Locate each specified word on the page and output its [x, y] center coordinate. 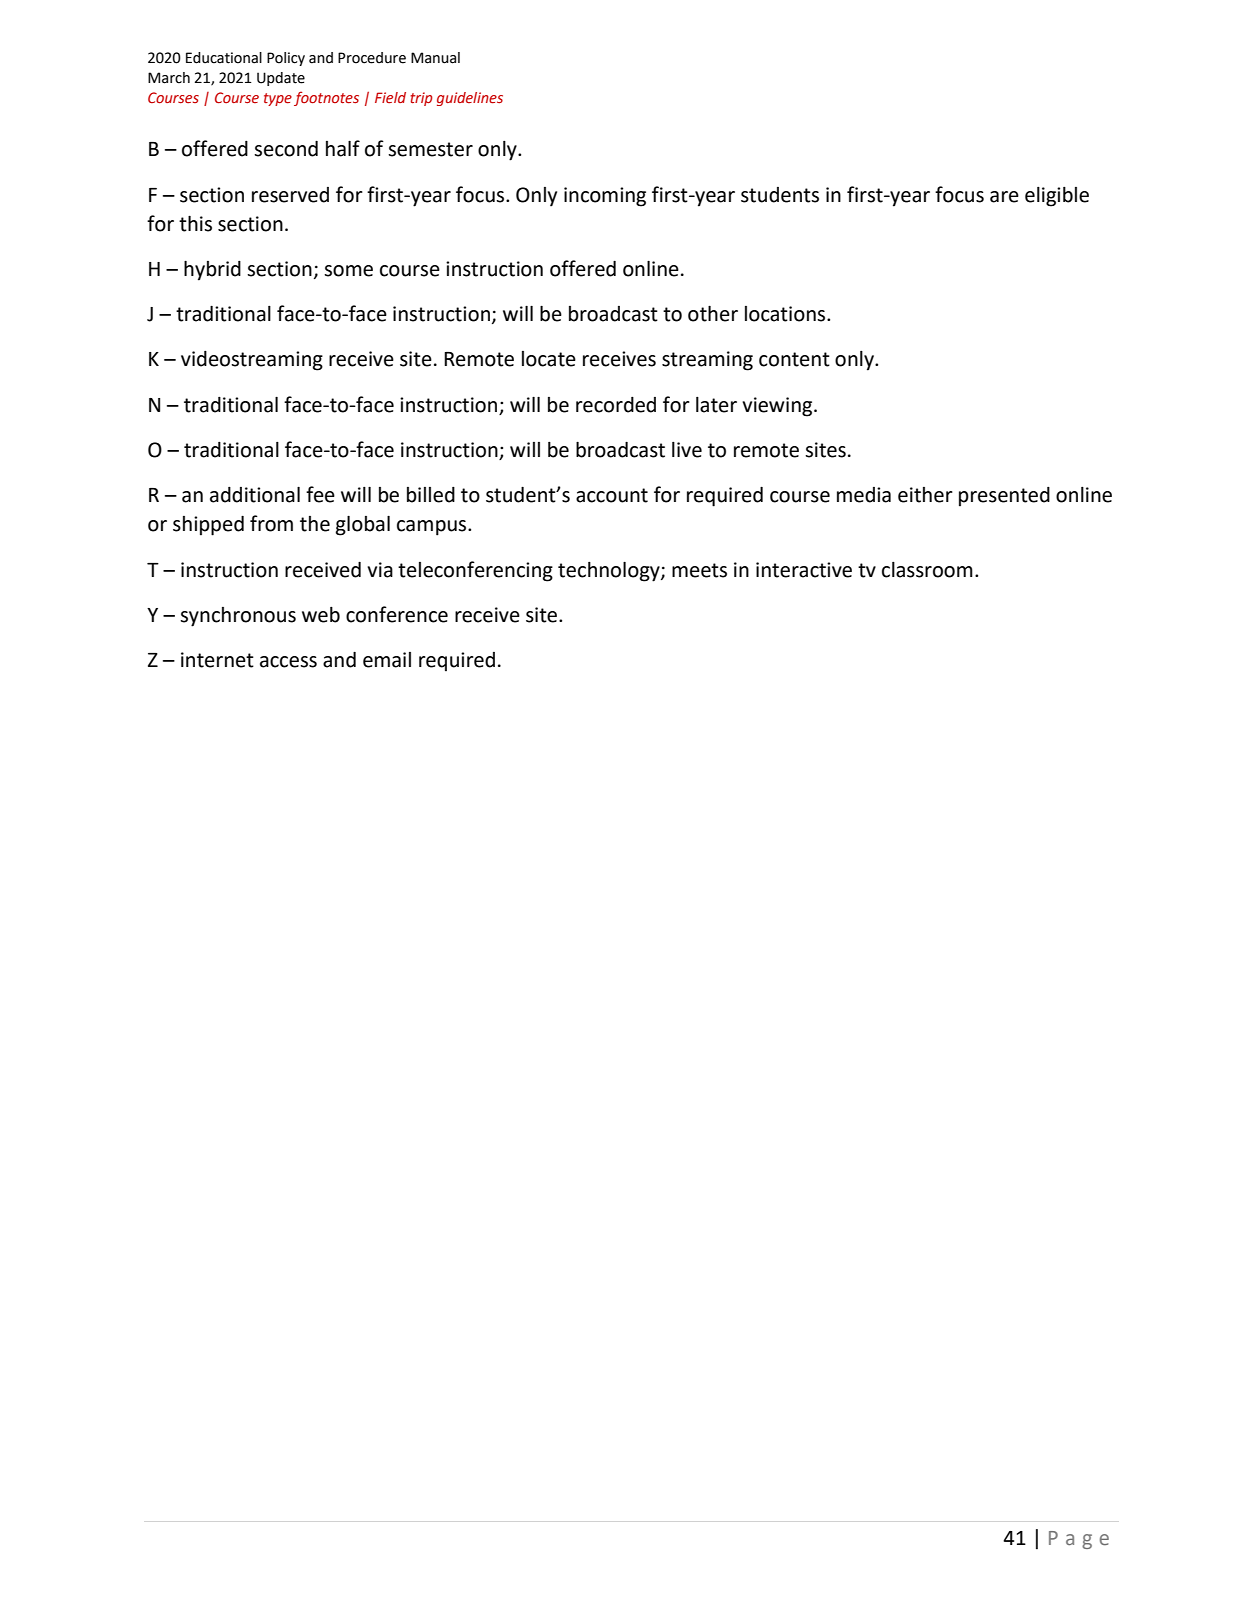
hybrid [212, 270]
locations [786, 314]
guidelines [470, 99]
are [1004, 197]
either [925, 495]
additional [255, 494]
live [687, 450]
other [713, 313]
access [288, 662]
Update [281, 79]
